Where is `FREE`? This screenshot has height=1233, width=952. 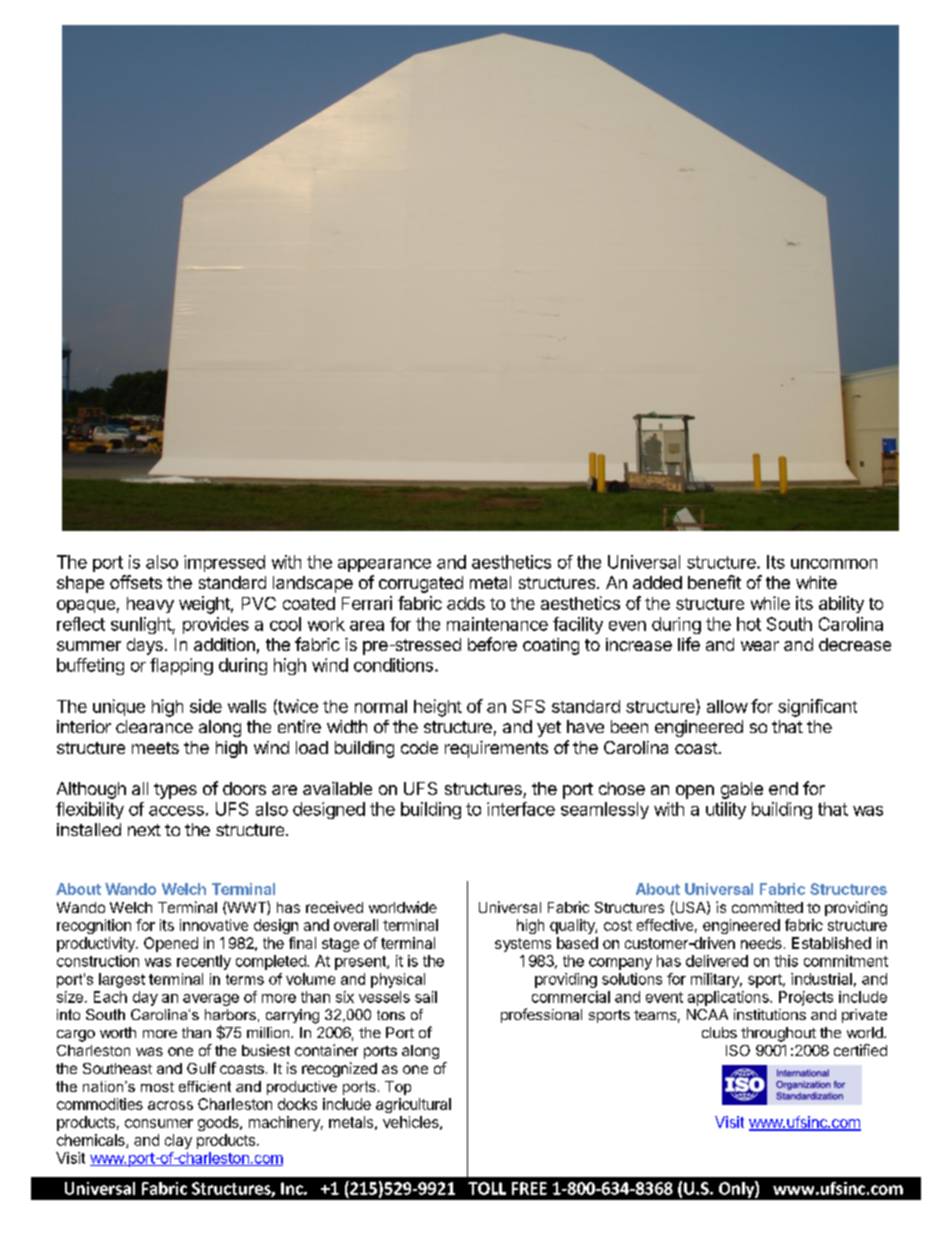
FREE is located at coordinates (529, 1188).
